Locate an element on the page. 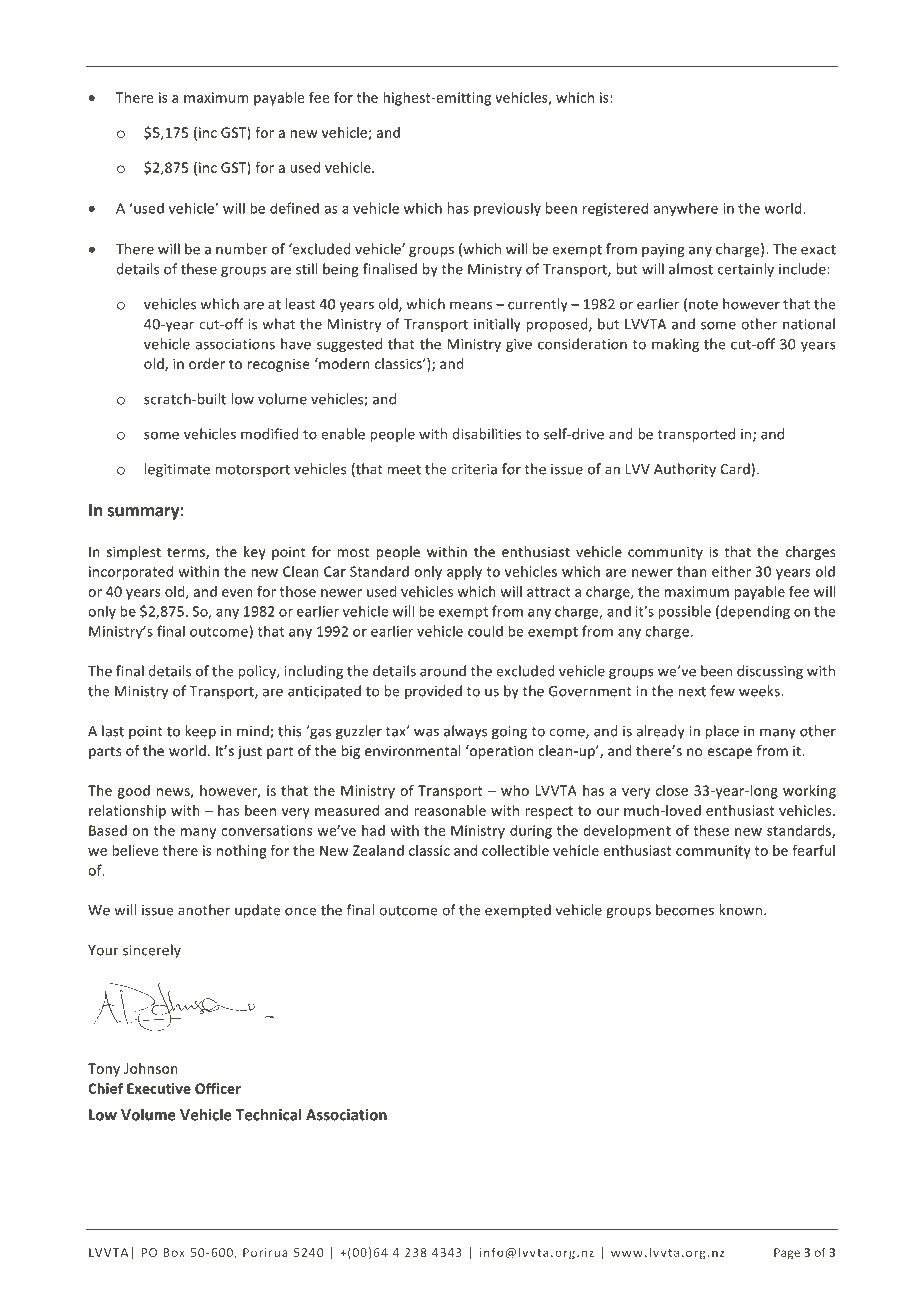 The height and width of the image is (1308, 924). always is located at coordinates (465, 732).
